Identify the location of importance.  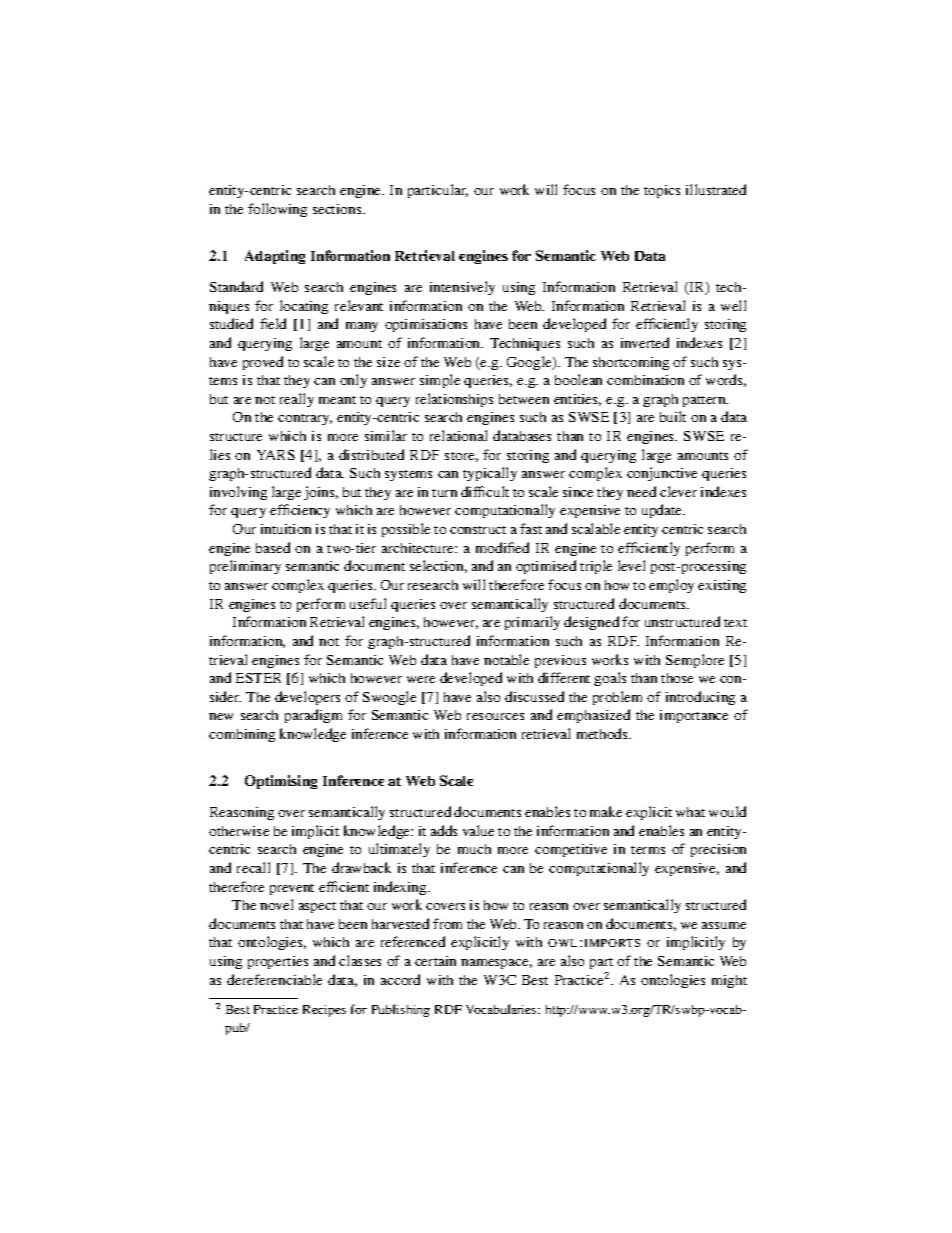
(694, 716).
